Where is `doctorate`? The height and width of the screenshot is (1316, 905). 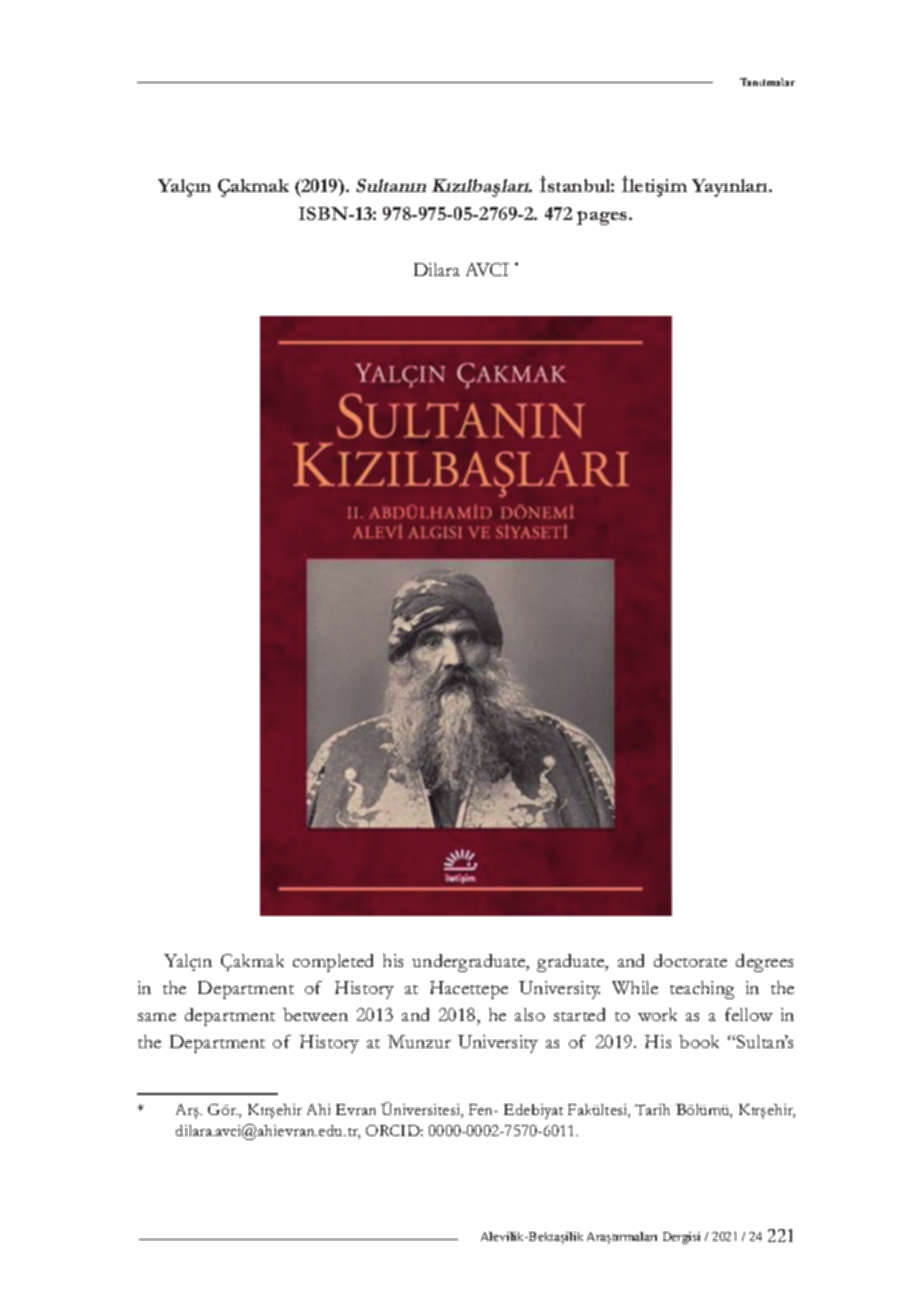
doctorate is located at coordinates (690, 960).
